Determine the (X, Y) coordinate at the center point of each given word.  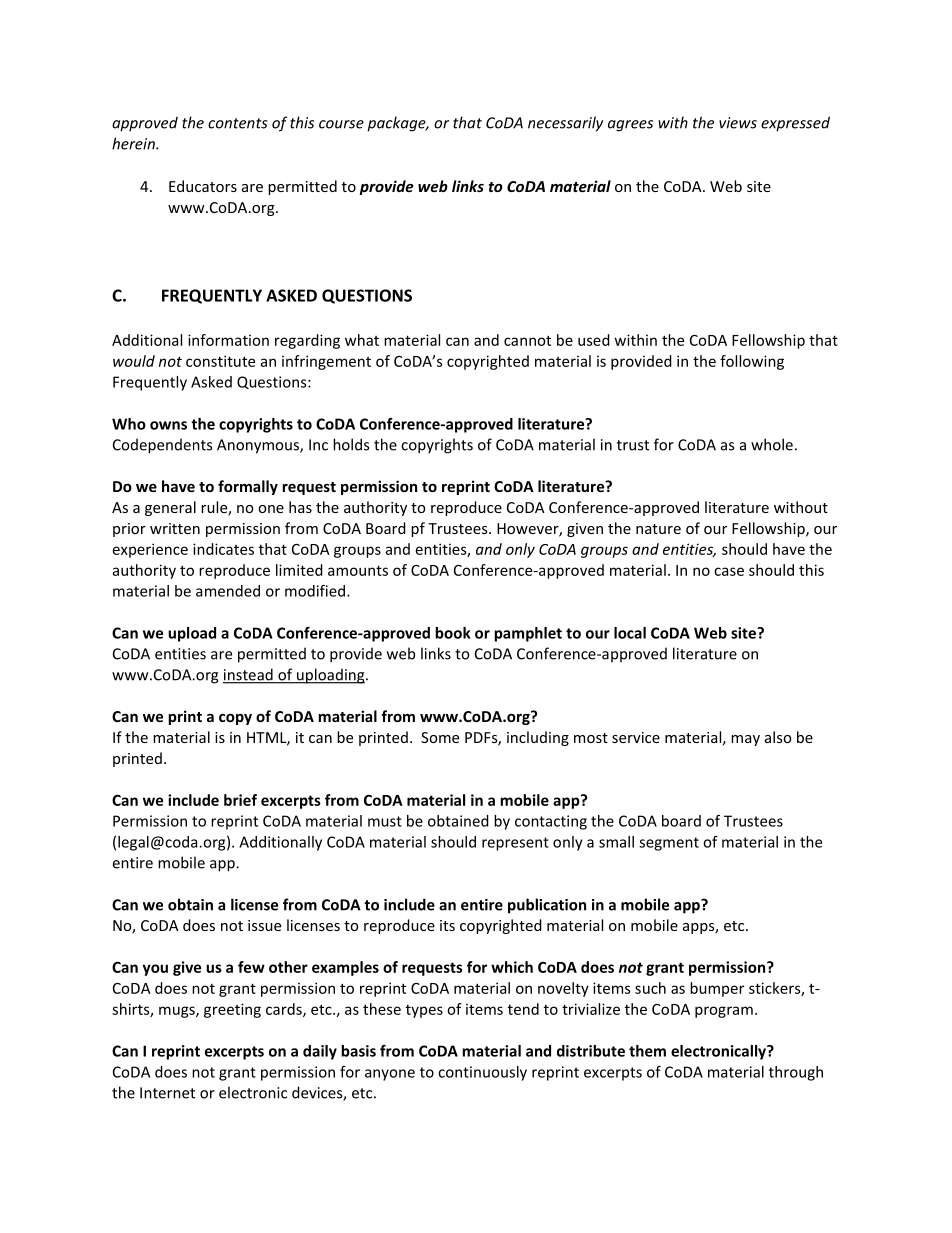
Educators (203, 186)
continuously (482, 1073)
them (647, 1051)
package (397, 124)
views (738, 123)
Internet (167, 1093)
